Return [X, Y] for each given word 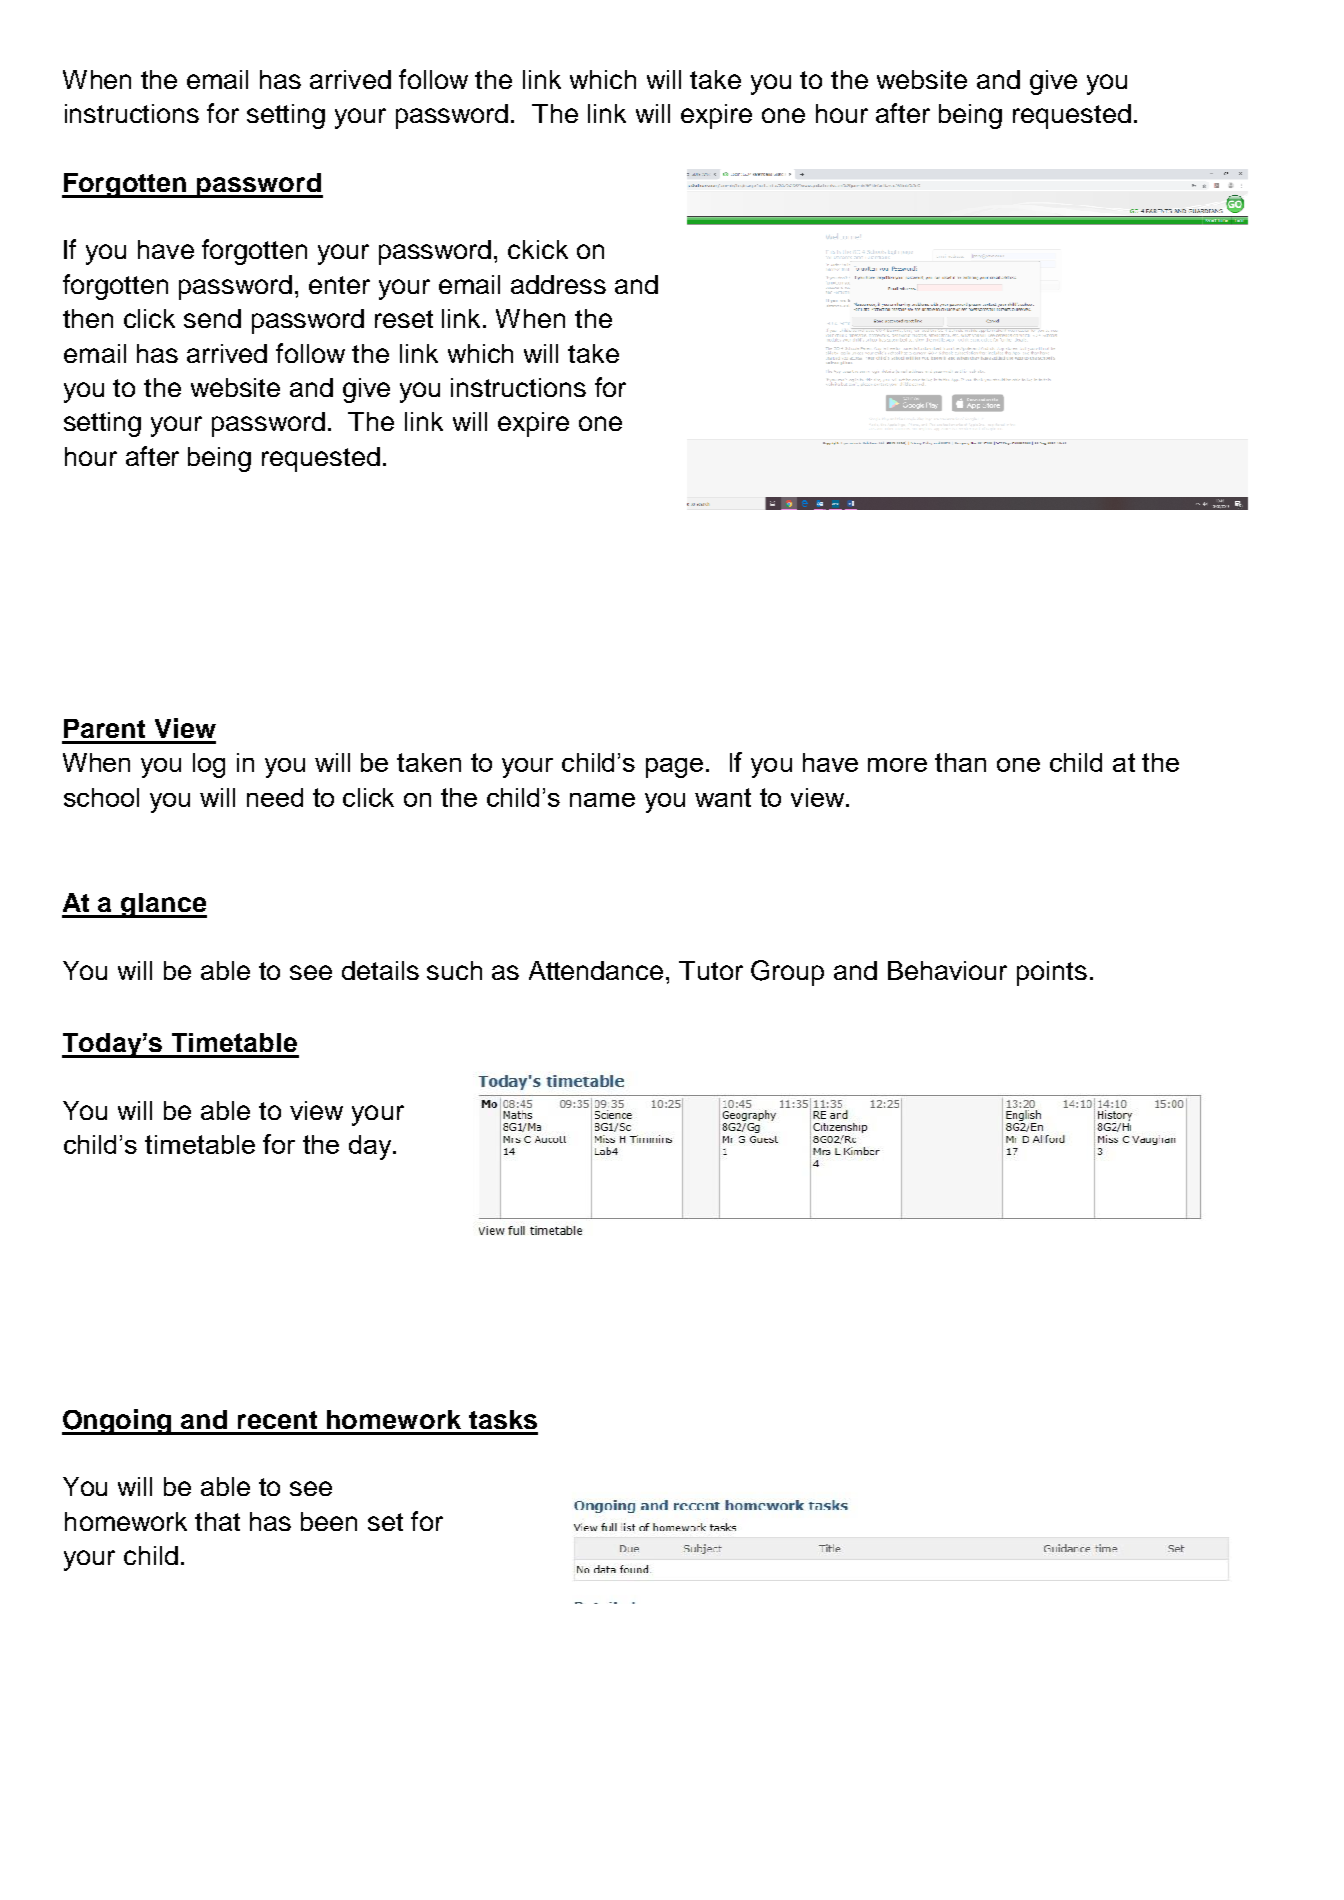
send [212, 318]
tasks [503, 1419]
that [217, 1521]
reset [404, 319]
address [558, 284]
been [329, 1521]
